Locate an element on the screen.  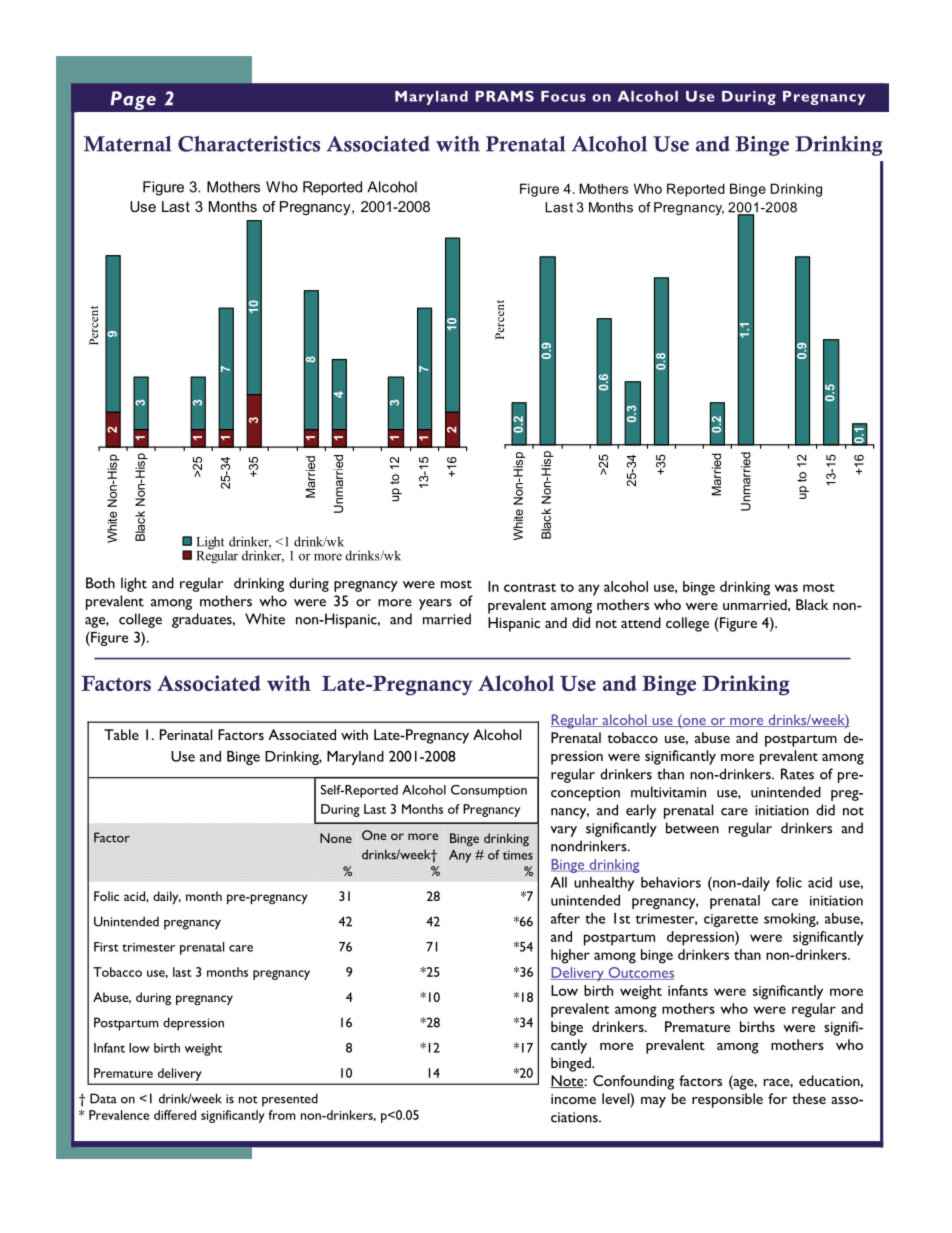
Perinatal is located at coordinates (186, 734).
